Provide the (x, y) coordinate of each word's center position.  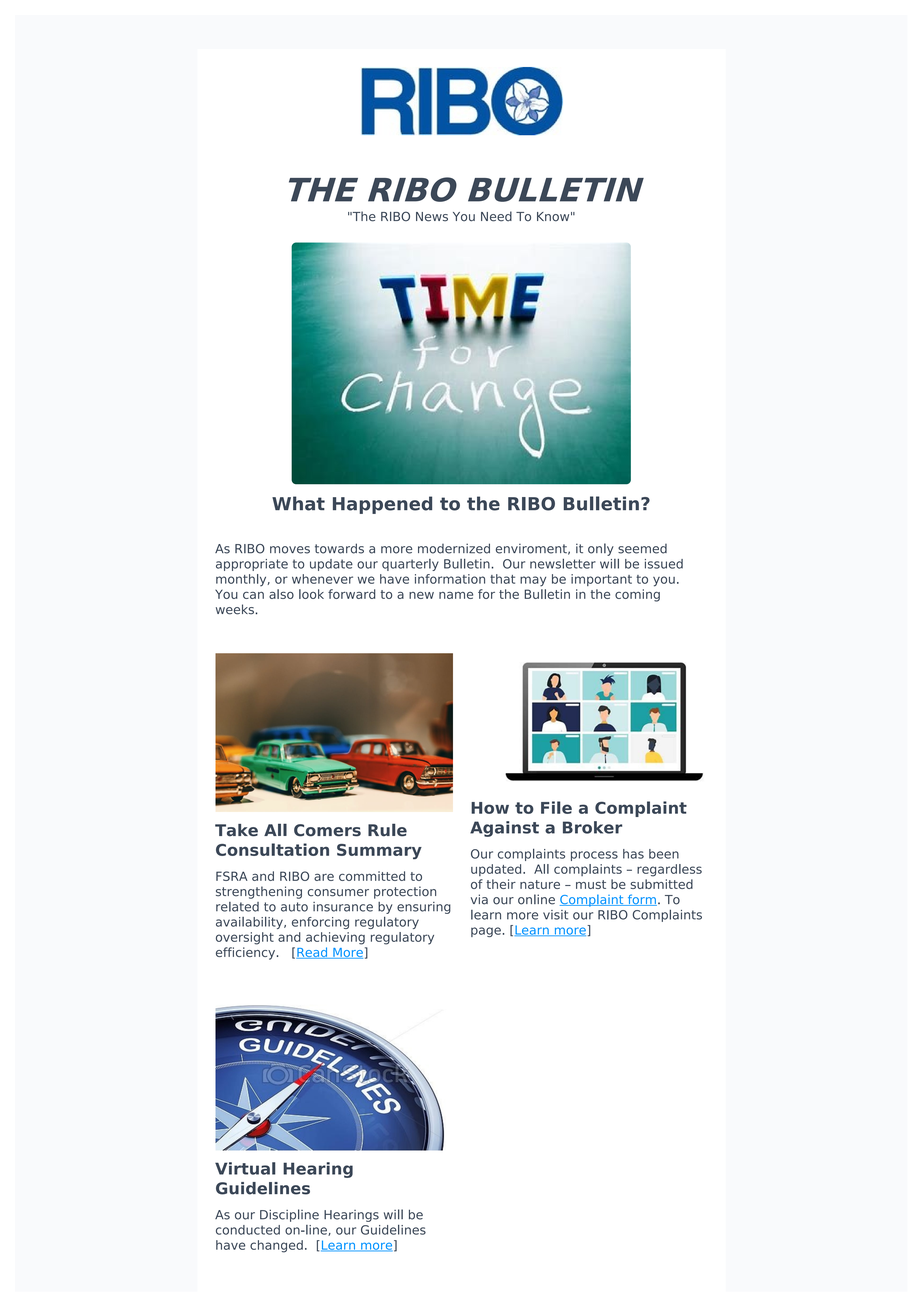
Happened (382, 505)
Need (496, 216)
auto (294, 907)
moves (290, 550)
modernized (454, 548)
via (479, 899)
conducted (248, 1230)
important (601, 580)
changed (276, 1246)
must (591, 884)
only (601, 549)
